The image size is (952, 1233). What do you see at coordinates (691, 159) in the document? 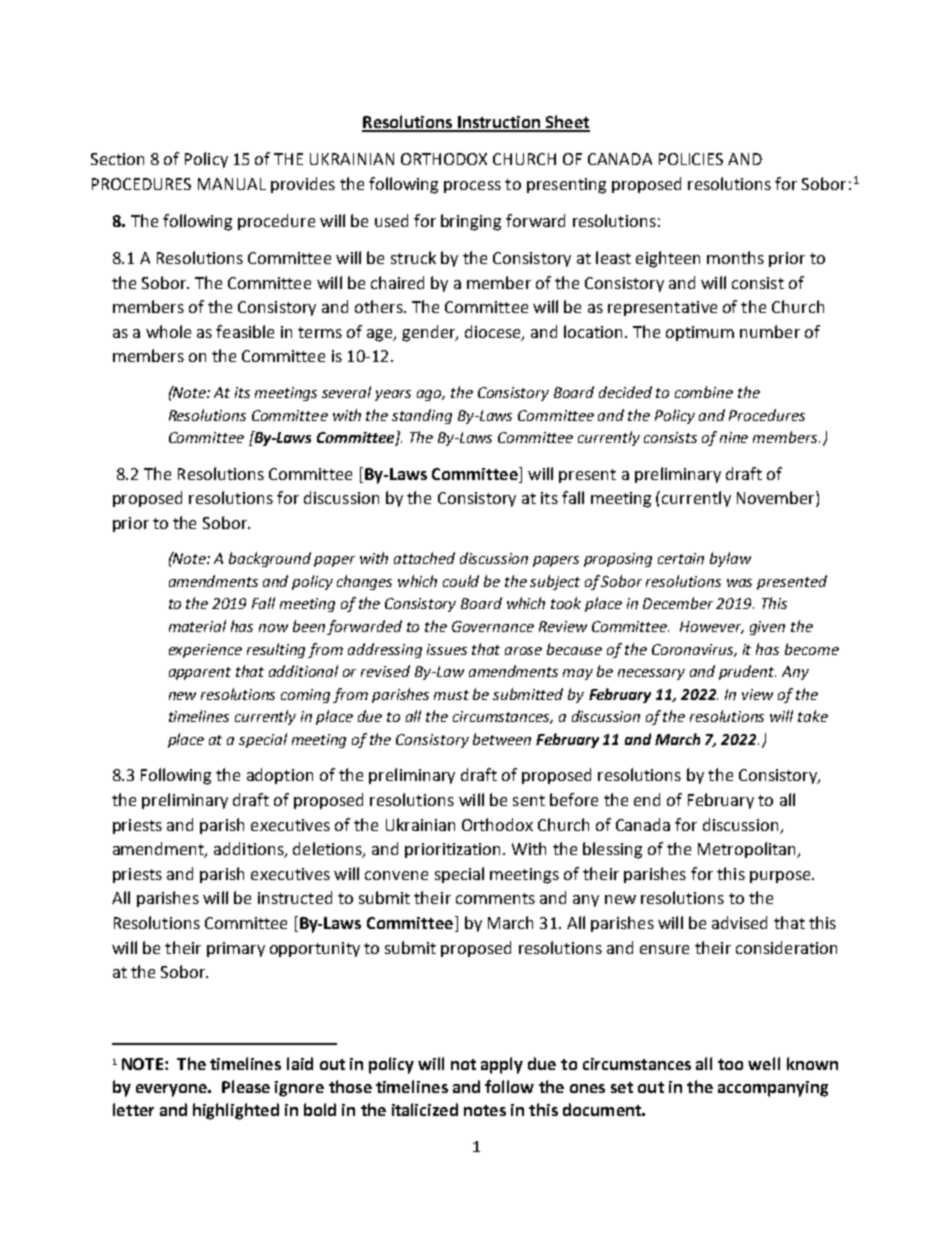
I see `POLICIES` at bounding box center [691, 159].
